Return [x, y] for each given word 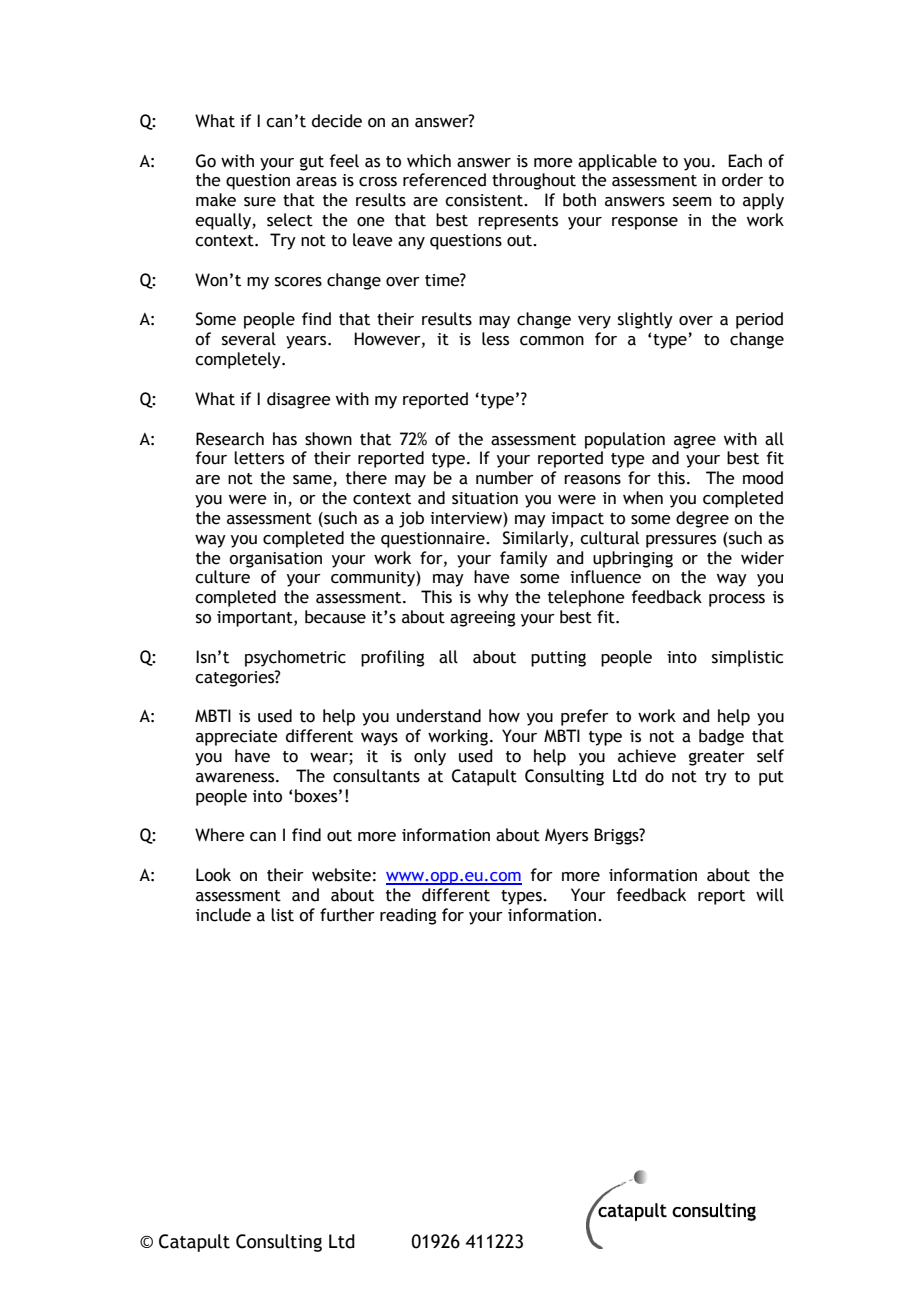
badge [721, 737]
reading [408, 916]
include [223, 915]
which [429, 161]
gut [312, 163]
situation [485, 498]
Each [745, 161]
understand [439, 716]
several [249, 339]
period [759, 320]
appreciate [237, 738]
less [495, 339]
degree [702, 519]
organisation [275, 560]
